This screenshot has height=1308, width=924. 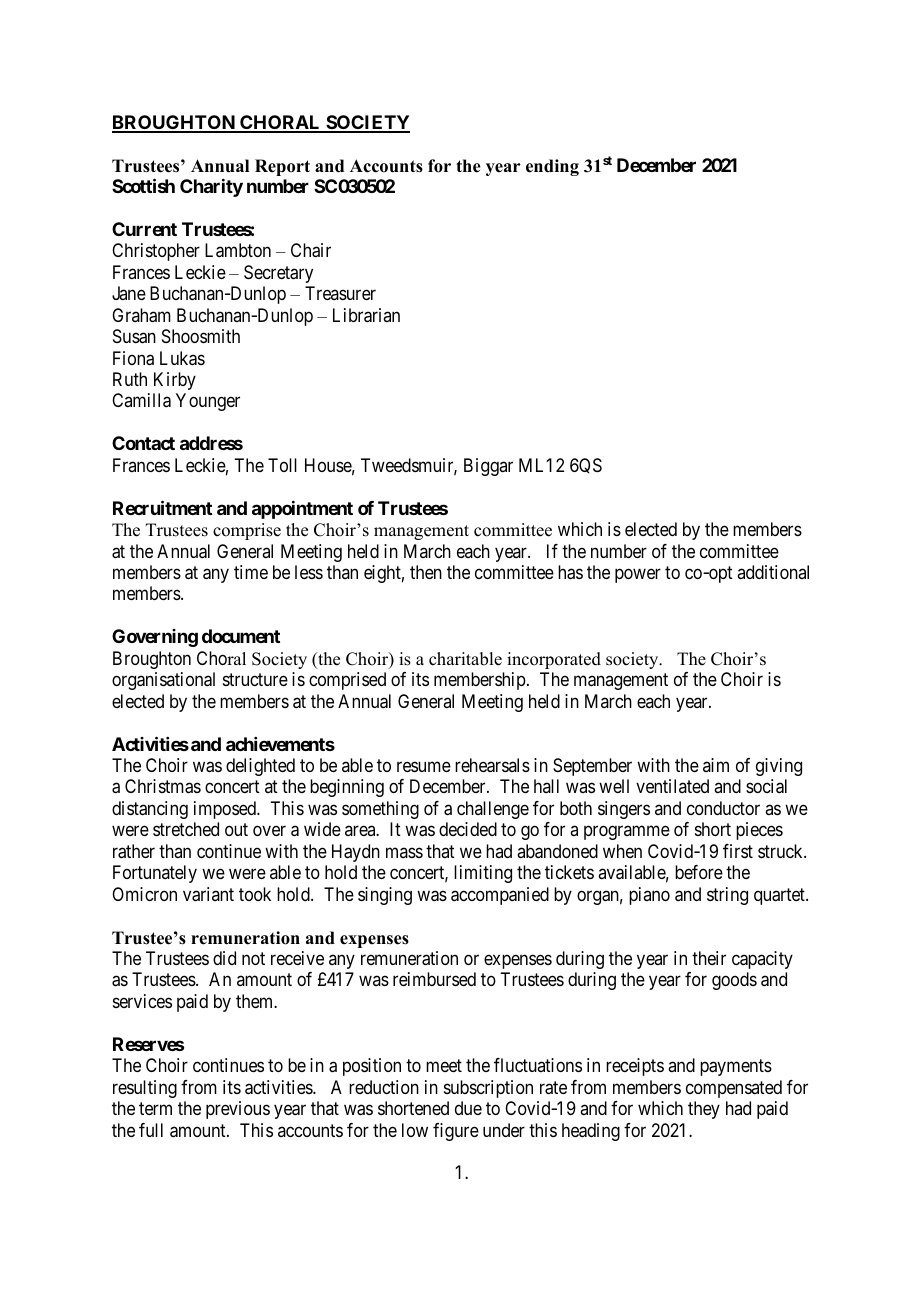 I want to click on due, so click(x=468, y=1108).
